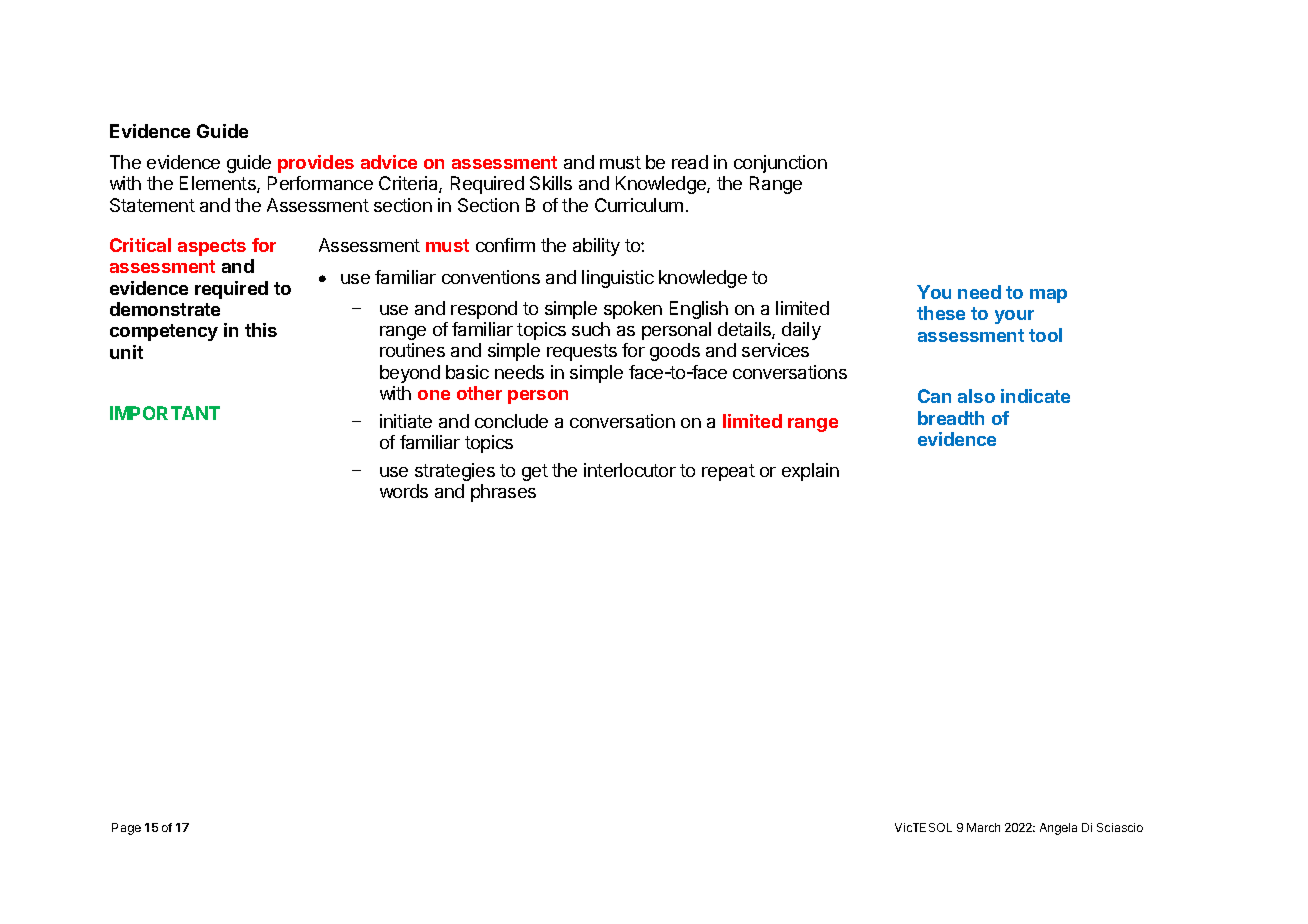 The height and width of the screenshot is (924, 1308). What do you see at coordinates (126, 829) in the screenshot?
I see `Page` at bounding box center [126, 829].
